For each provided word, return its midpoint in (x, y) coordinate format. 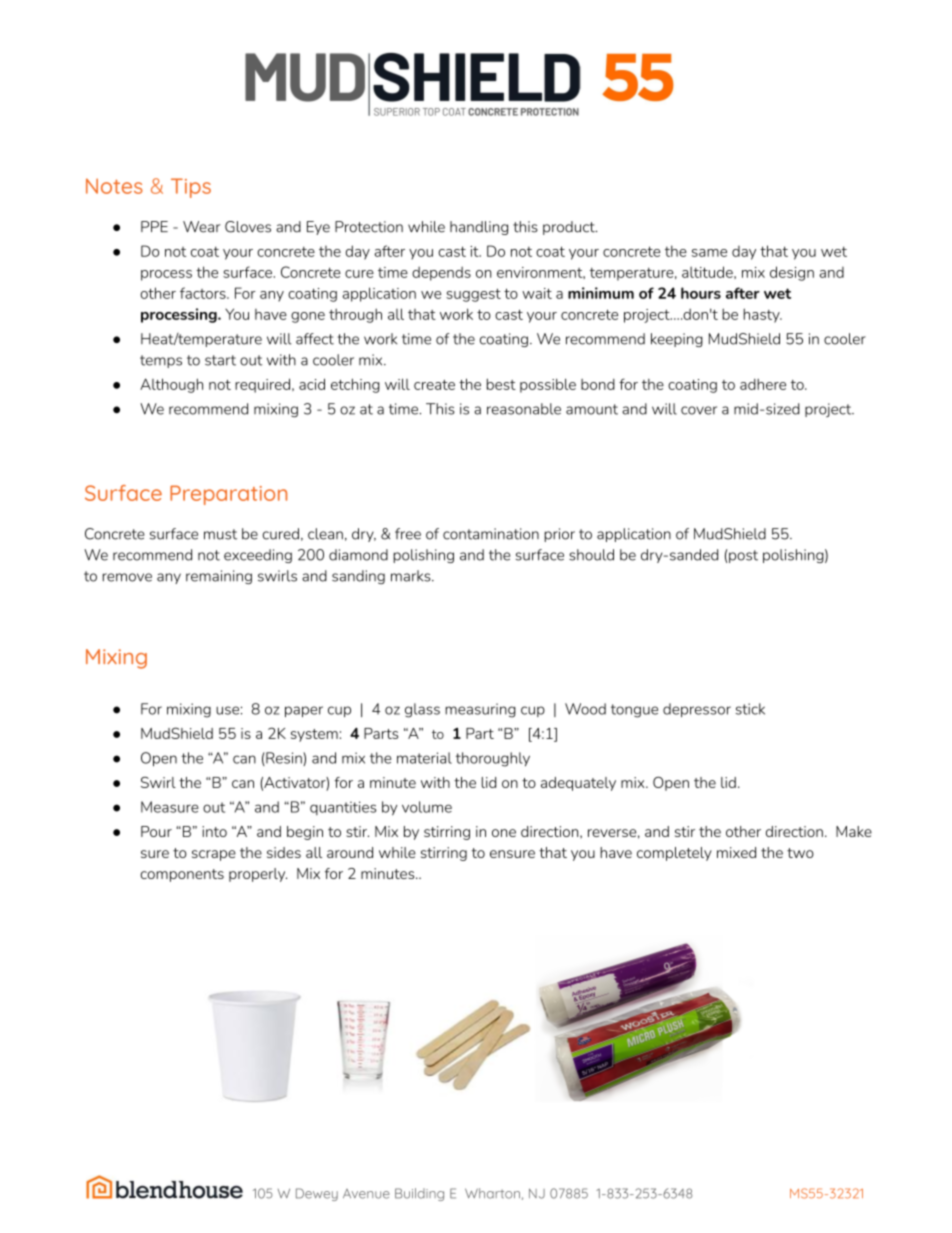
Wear (202, 227)
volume (427, 807)
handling (479, 228)
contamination (491, 534)
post (743, 556)
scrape (214, 855)
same (709, 253)
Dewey (317, 1194)
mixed (736, 852)
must (220, 534)
